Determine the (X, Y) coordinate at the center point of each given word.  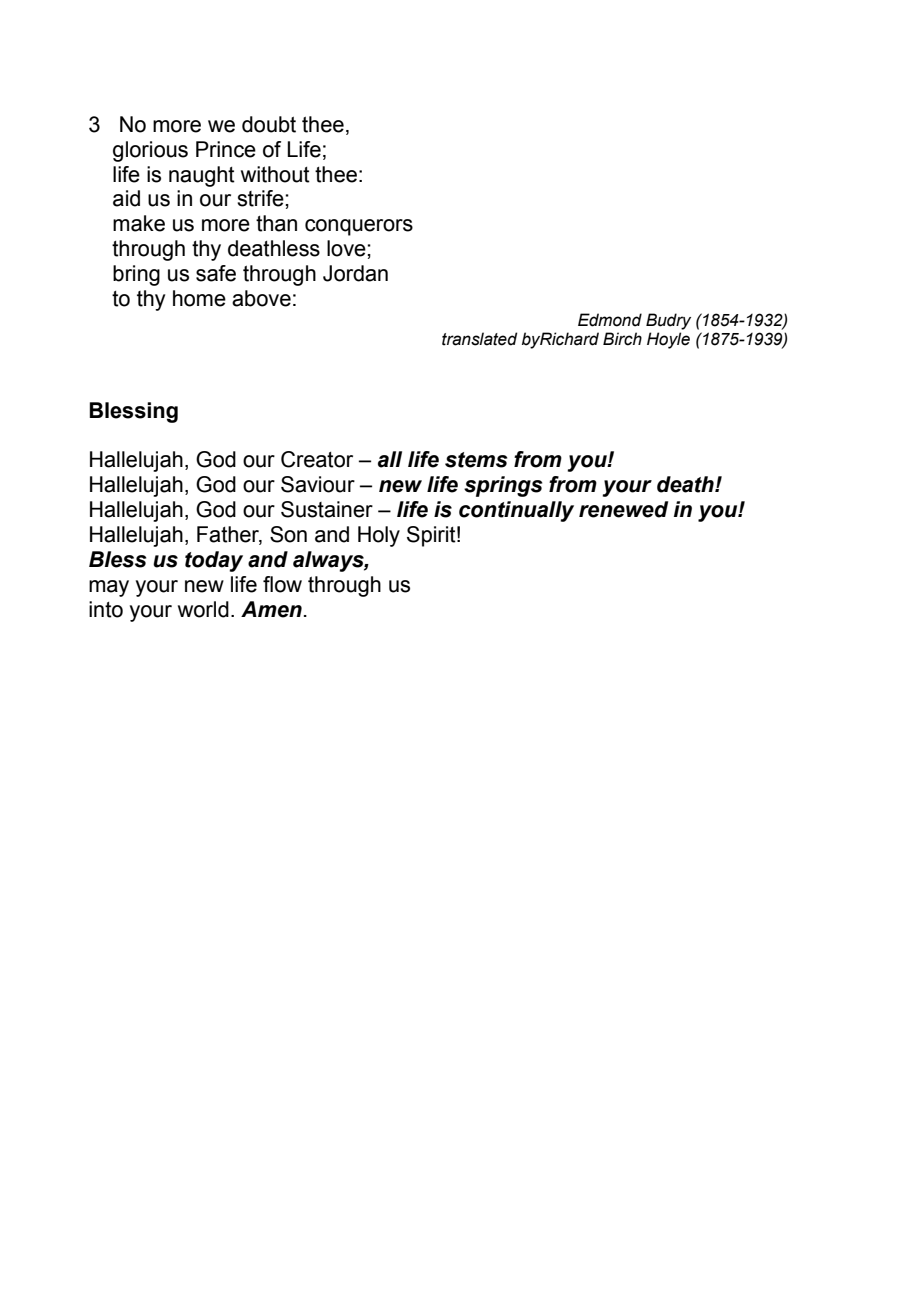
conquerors (359, 227)
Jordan (355, 273)
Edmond (610, 320)
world (203, 609)
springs (503, 486)
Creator (317, 459)
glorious (150, 151)
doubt (269, 124)
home (199, 298)
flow (282, 584)
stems (476, 460)
